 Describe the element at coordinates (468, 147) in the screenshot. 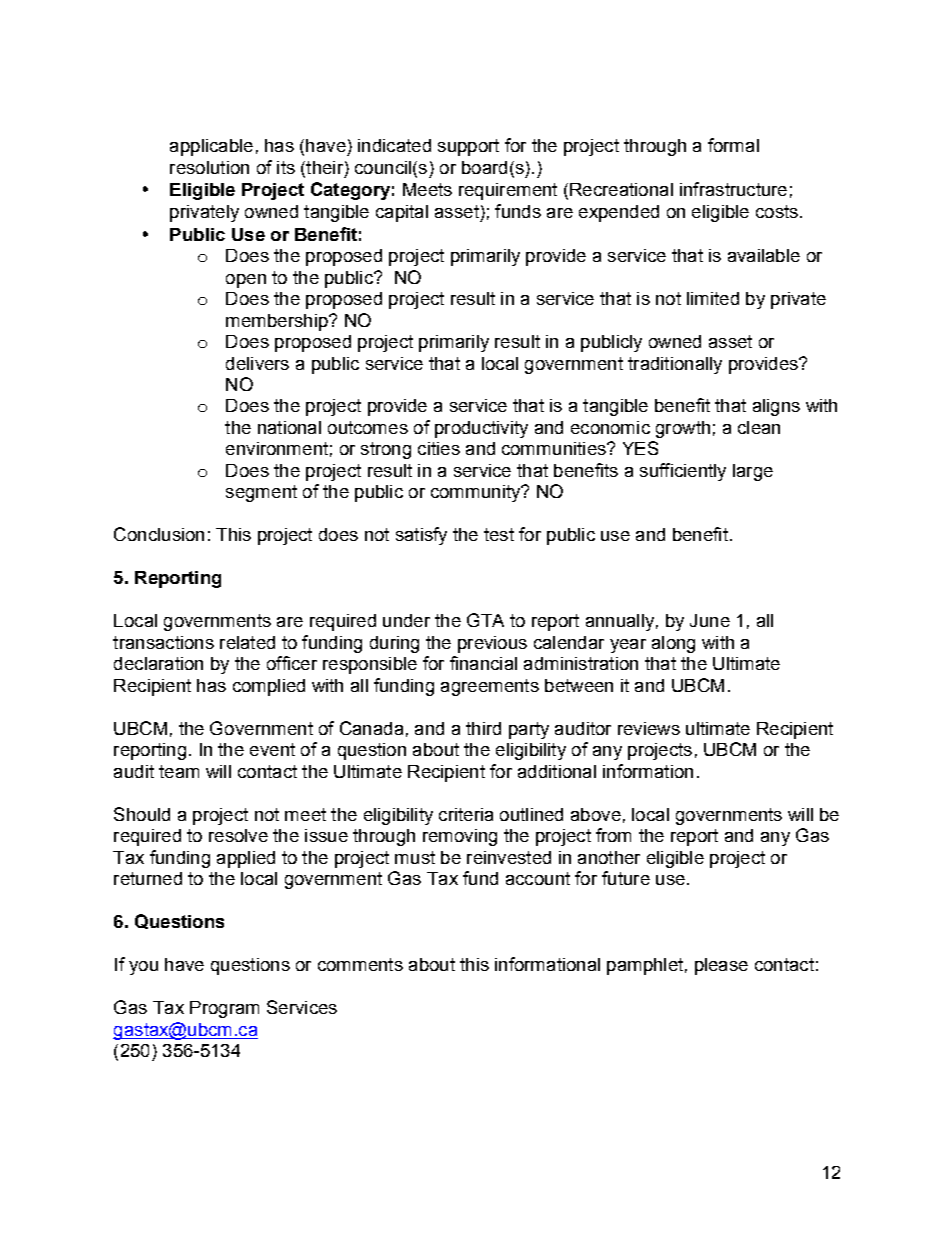

I see `support` at that location.
